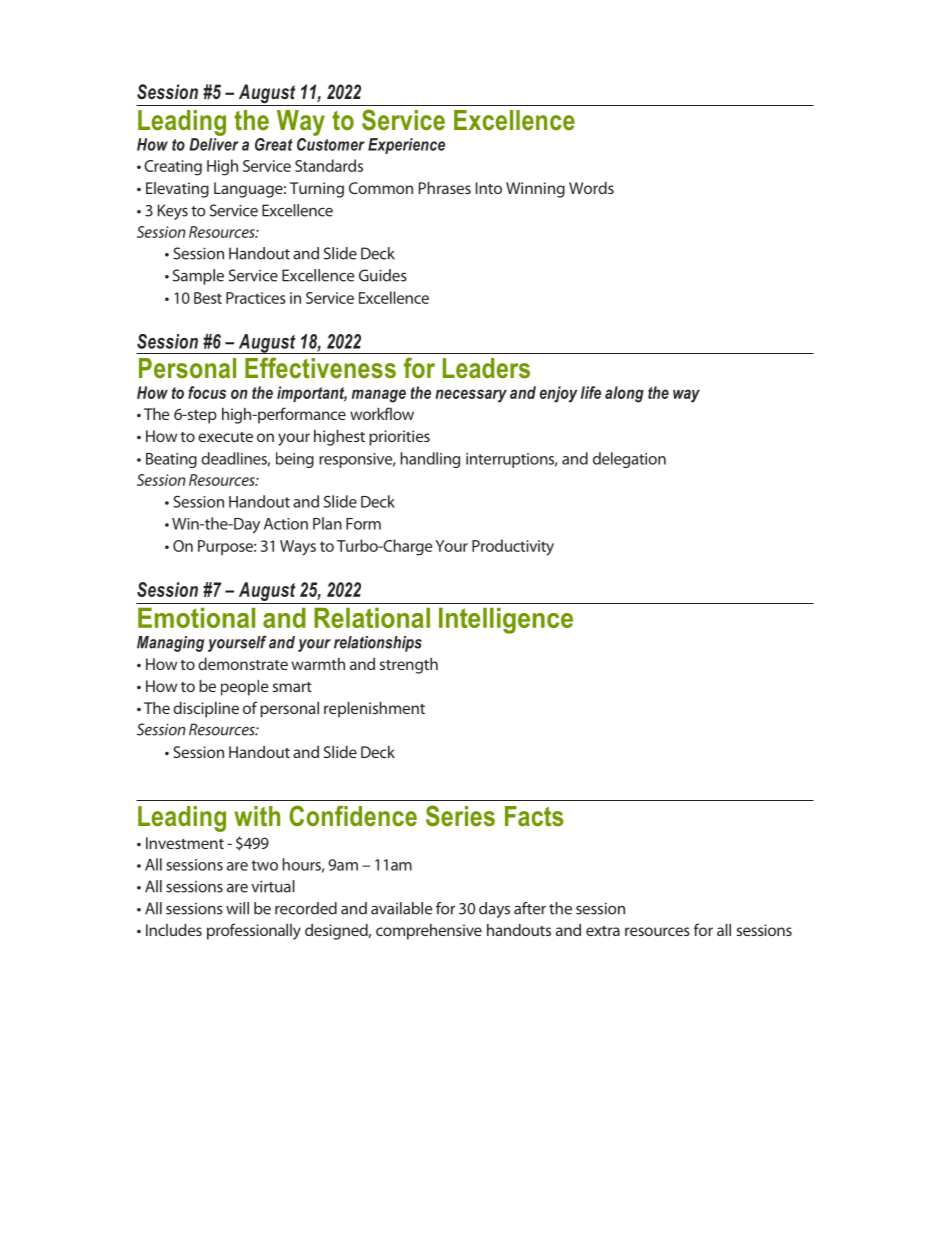 The height and width of the screenshot is (1233, 952). Describe the element at coordinates (237, 908) in the screenshot. I see `will` at that location.
